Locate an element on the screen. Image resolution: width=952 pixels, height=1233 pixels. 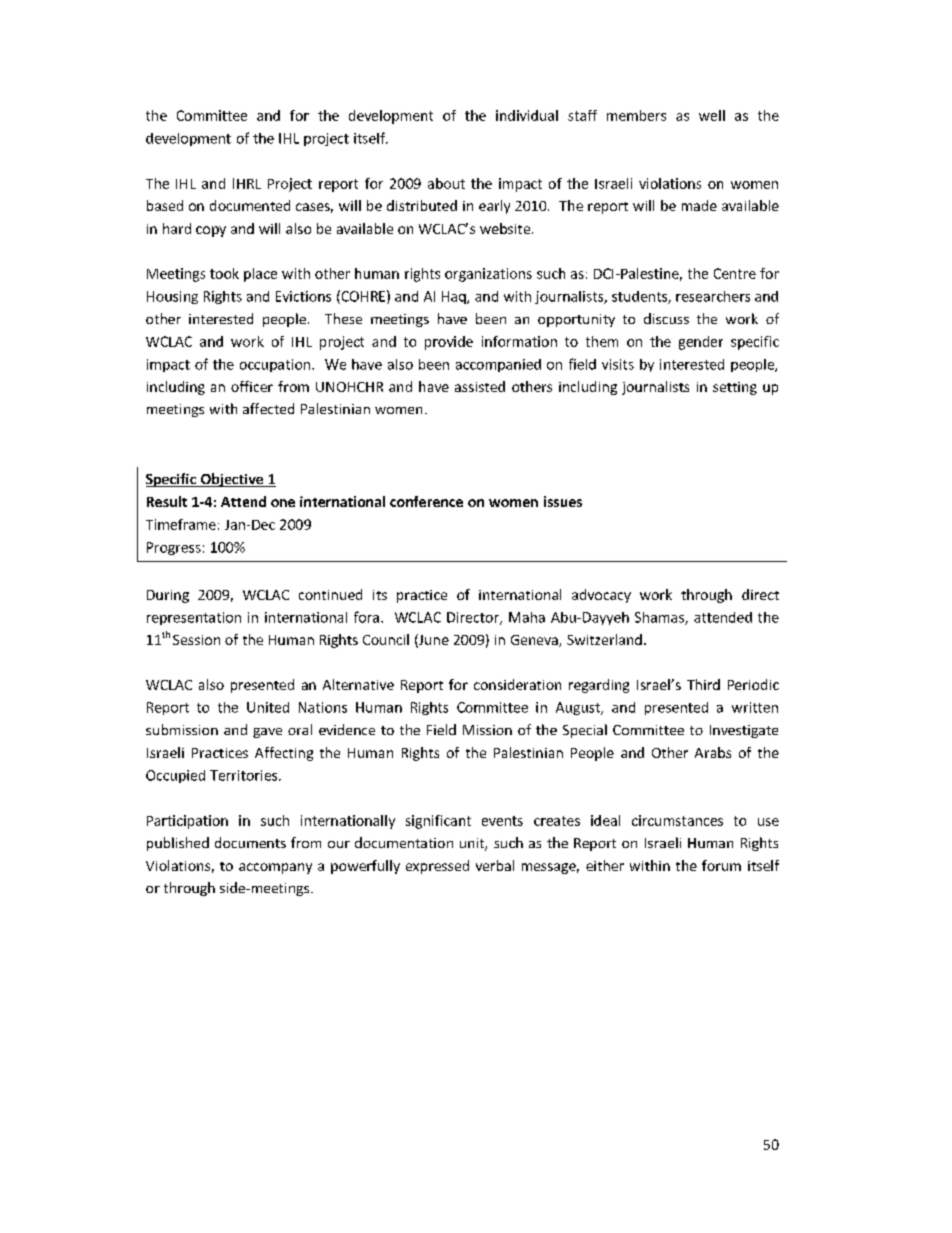
documented is located at coordinates (250, 205).
